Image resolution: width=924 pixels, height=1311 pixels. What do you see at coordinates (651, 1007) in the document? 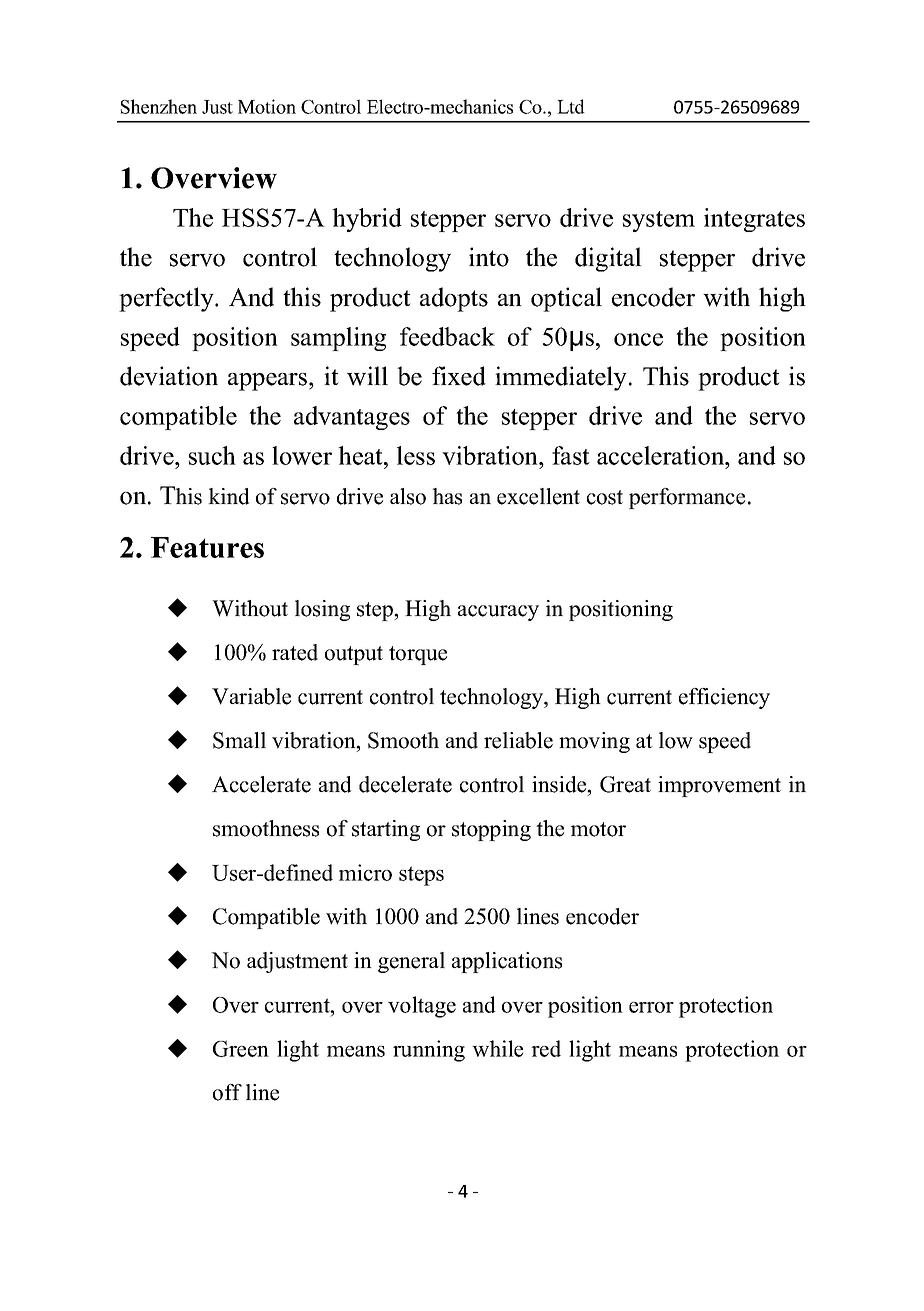
I see `error` at bounding box center [651, 1007].
